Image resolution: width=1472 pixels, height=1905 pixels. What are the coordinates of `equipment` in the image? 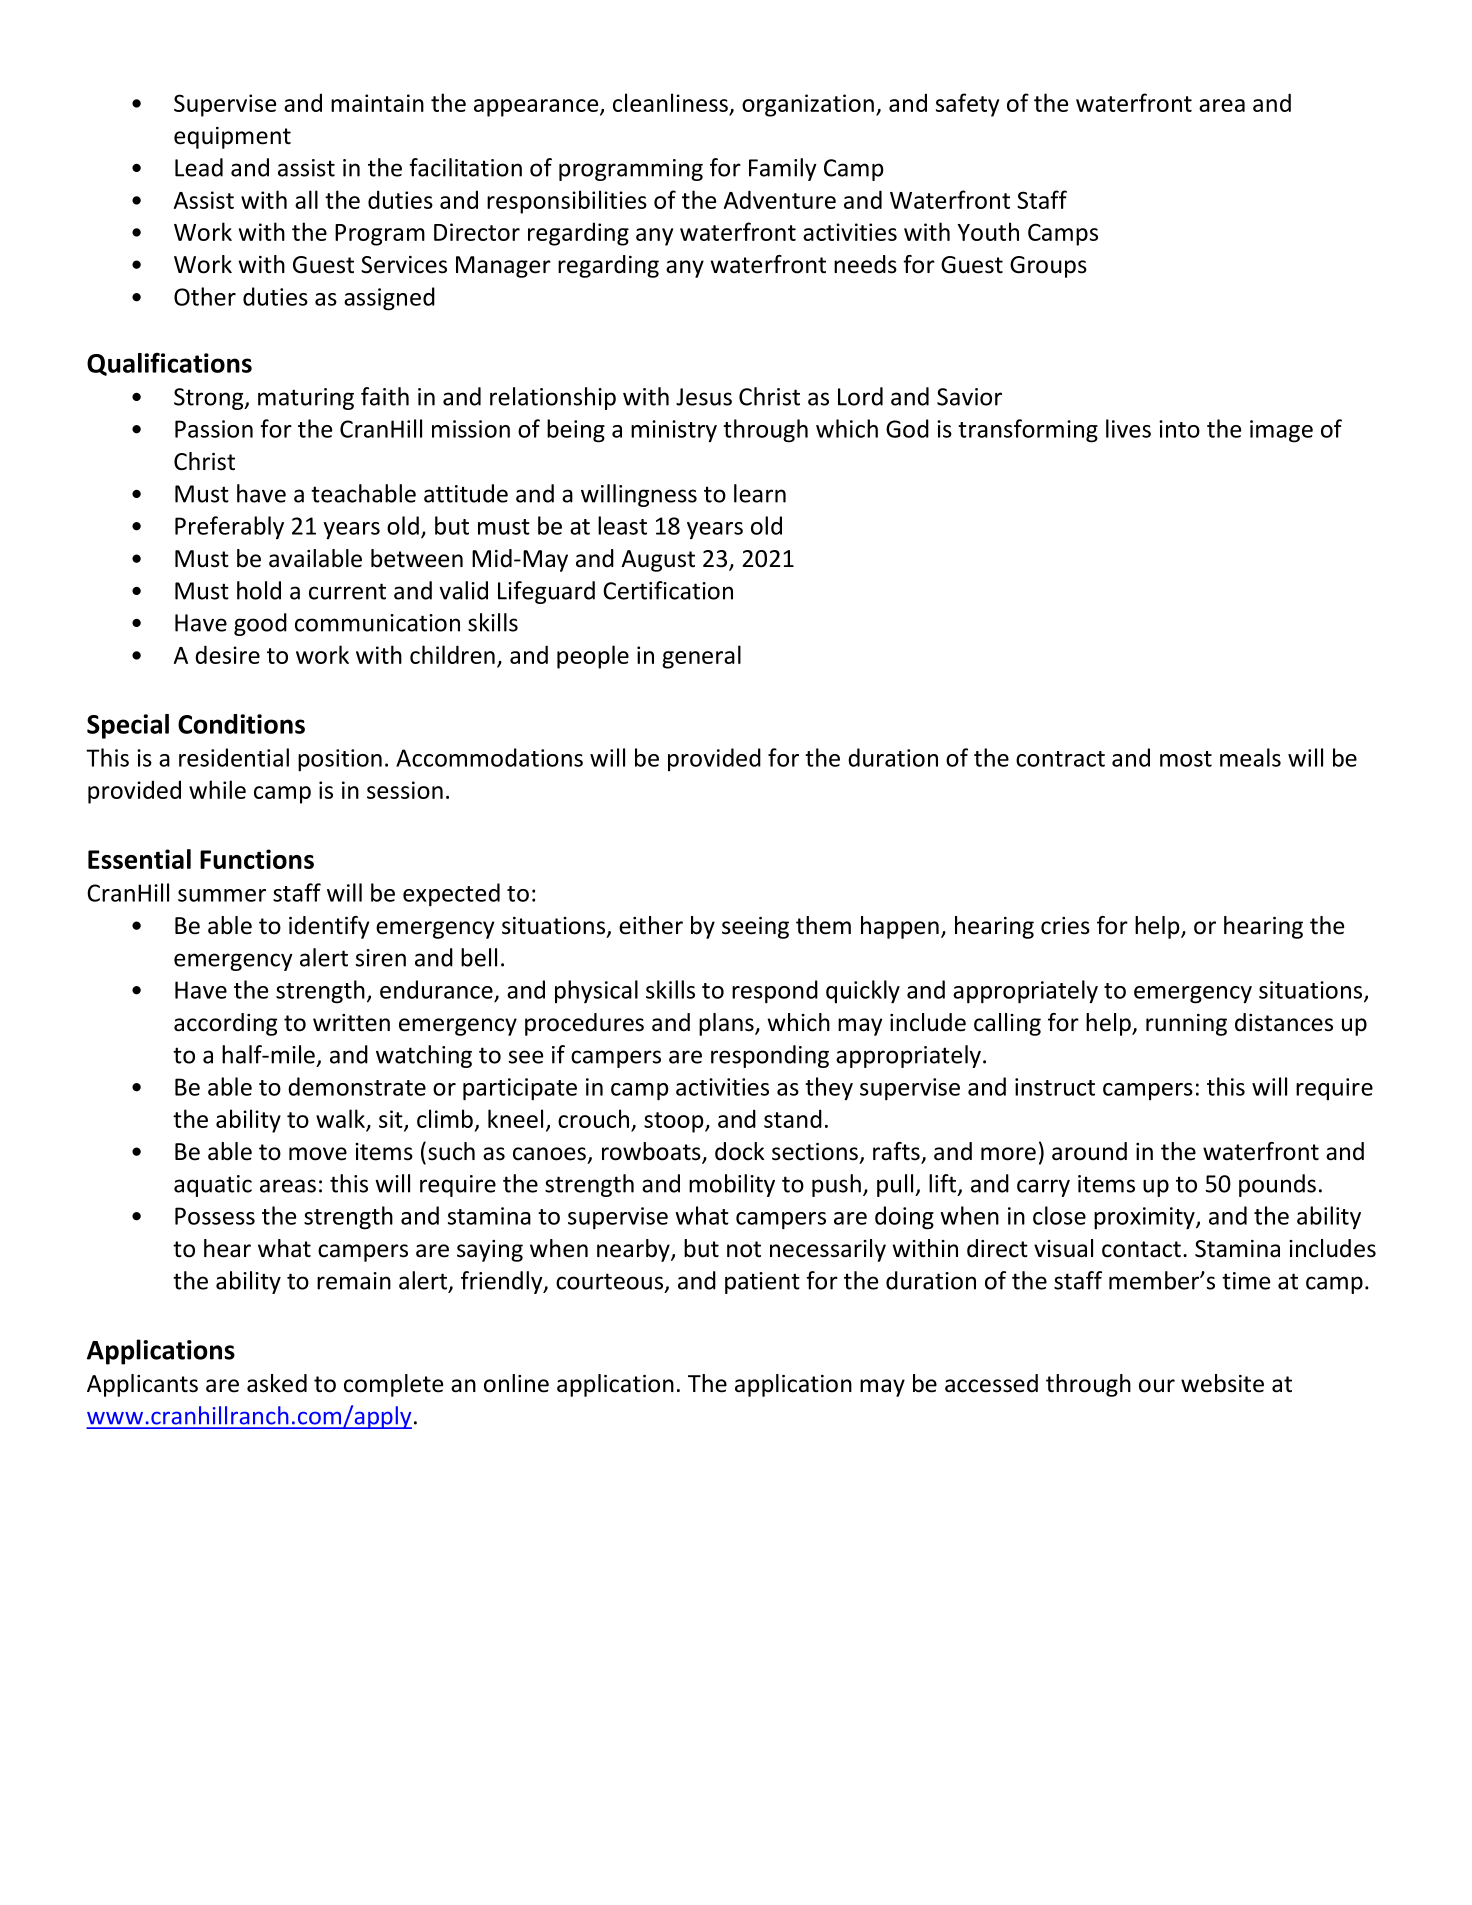 It's located at (232, 138).
